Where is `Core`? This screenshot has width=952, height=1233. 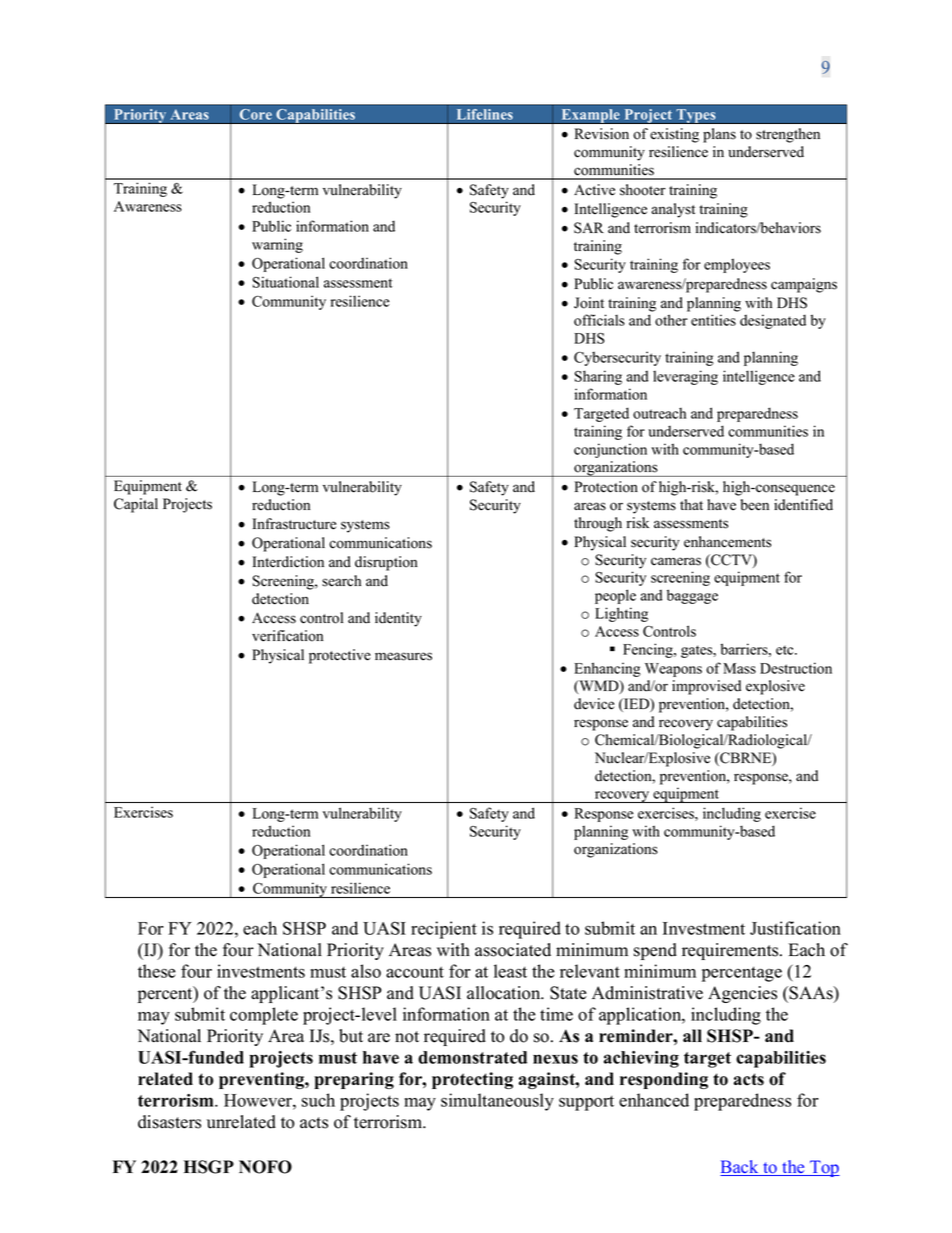 Core is located at coordinates (255, 114).
